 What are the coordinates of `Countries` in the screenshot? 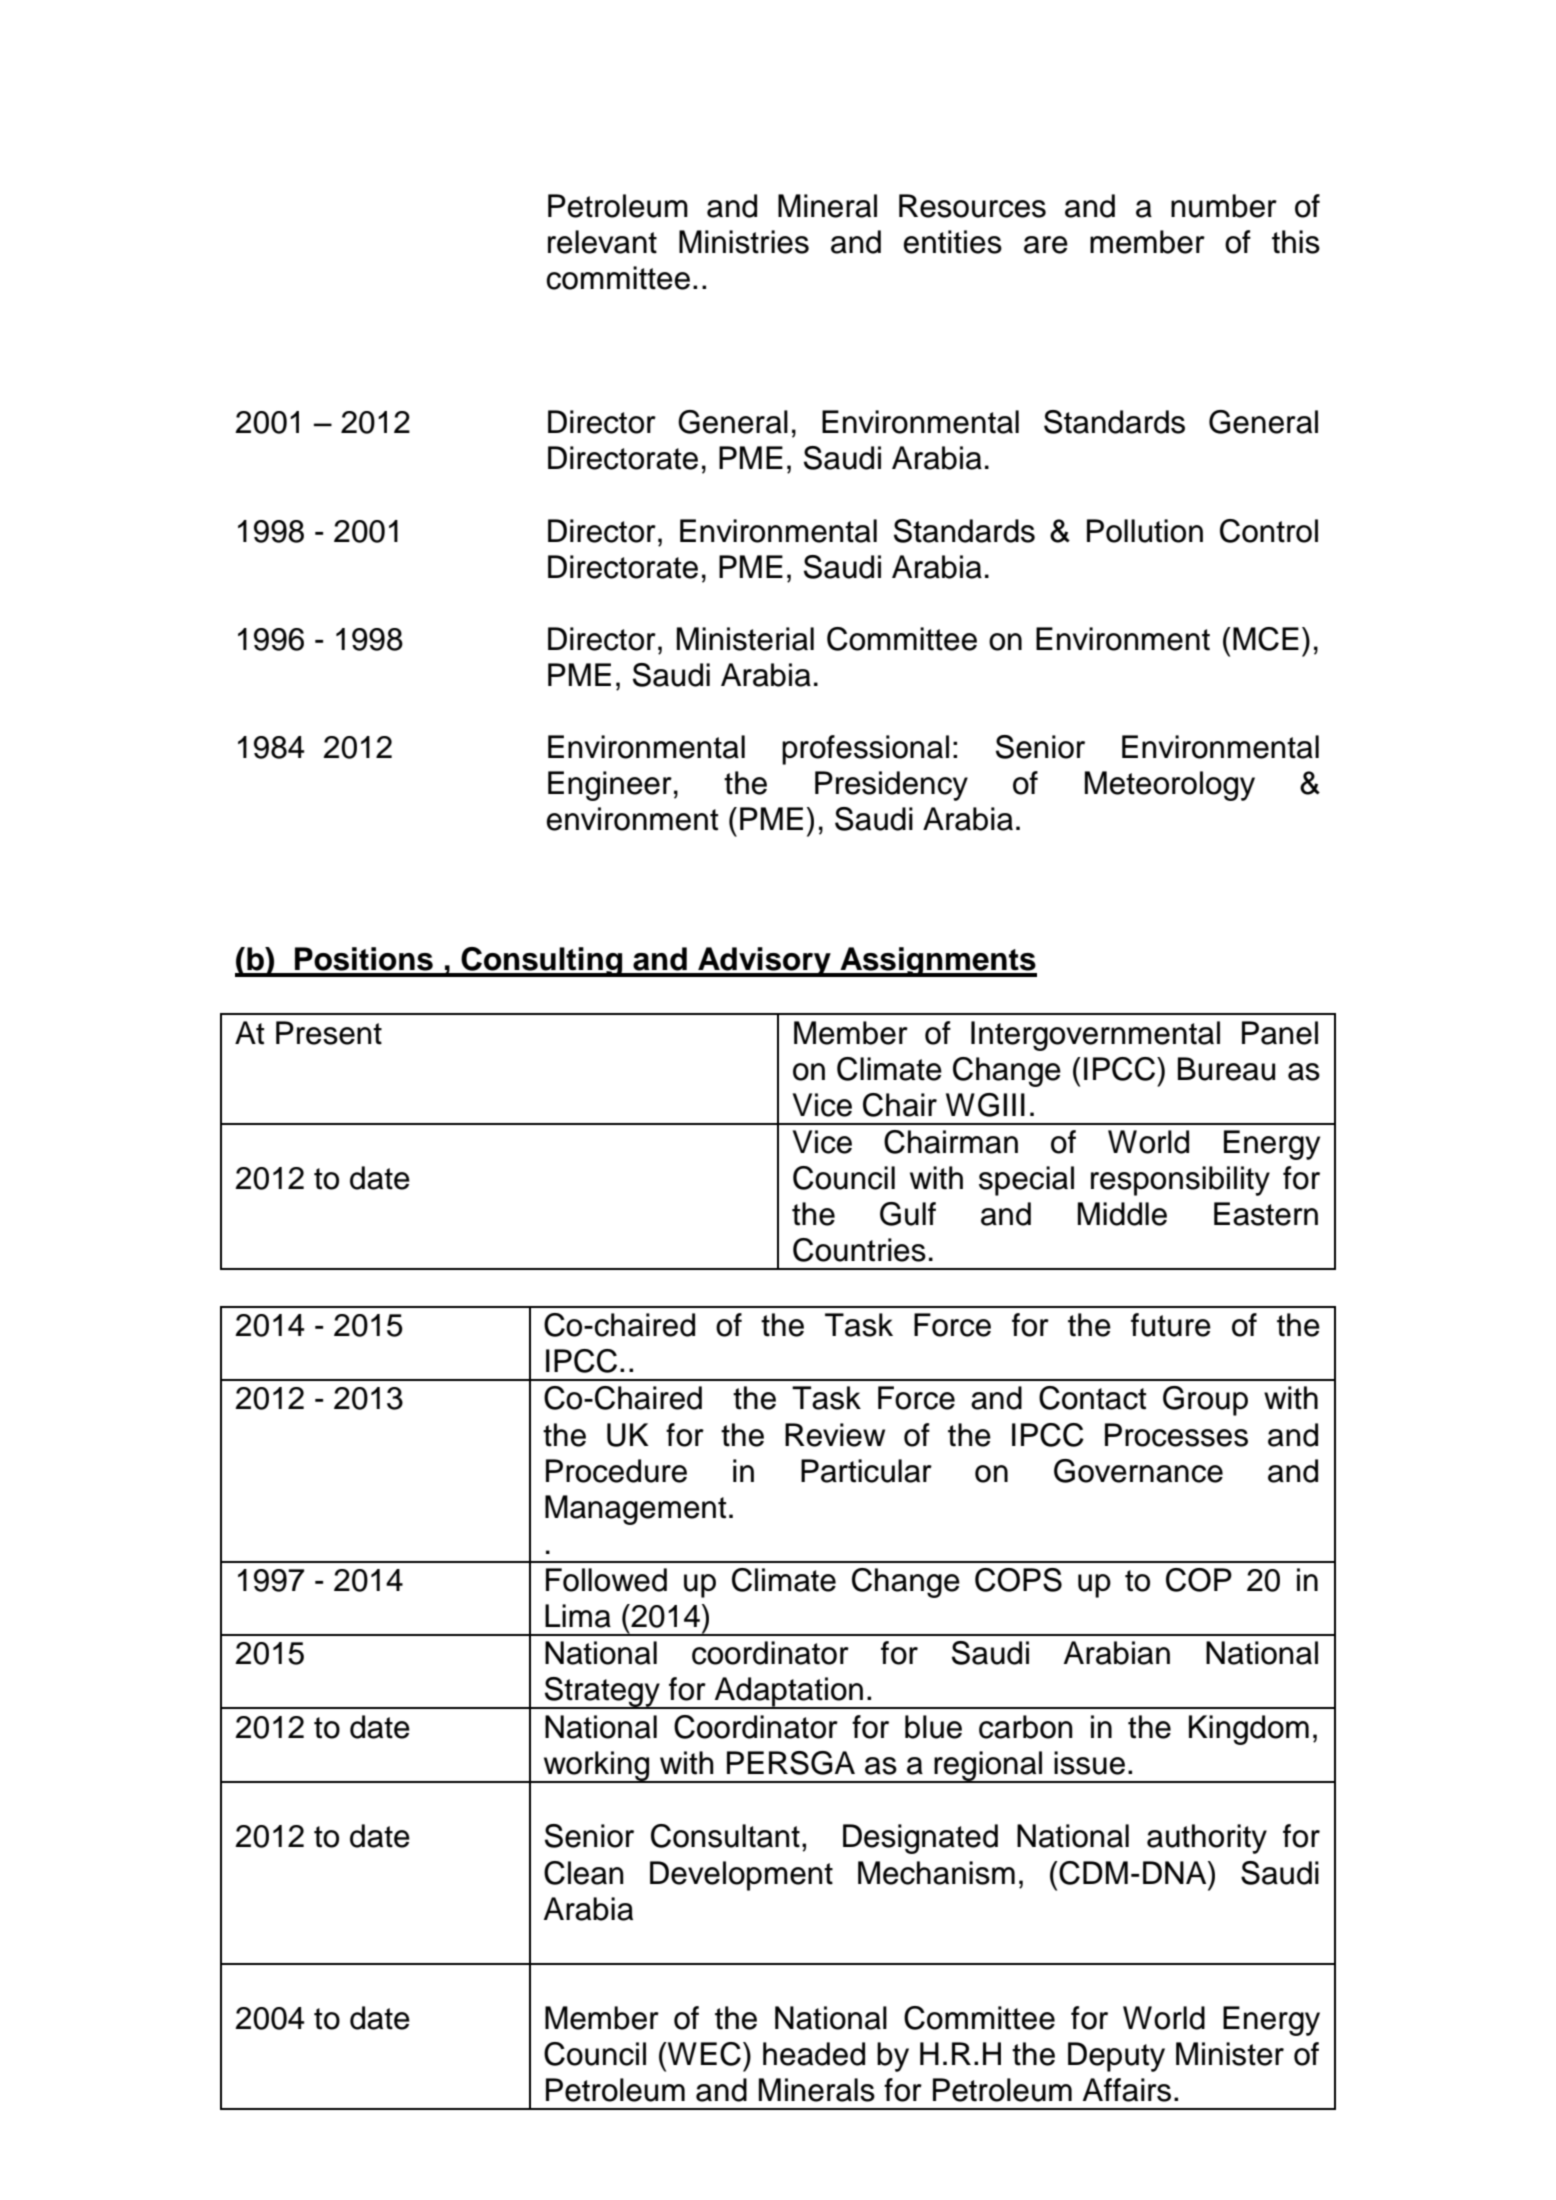 It's located at (859, 1250).
